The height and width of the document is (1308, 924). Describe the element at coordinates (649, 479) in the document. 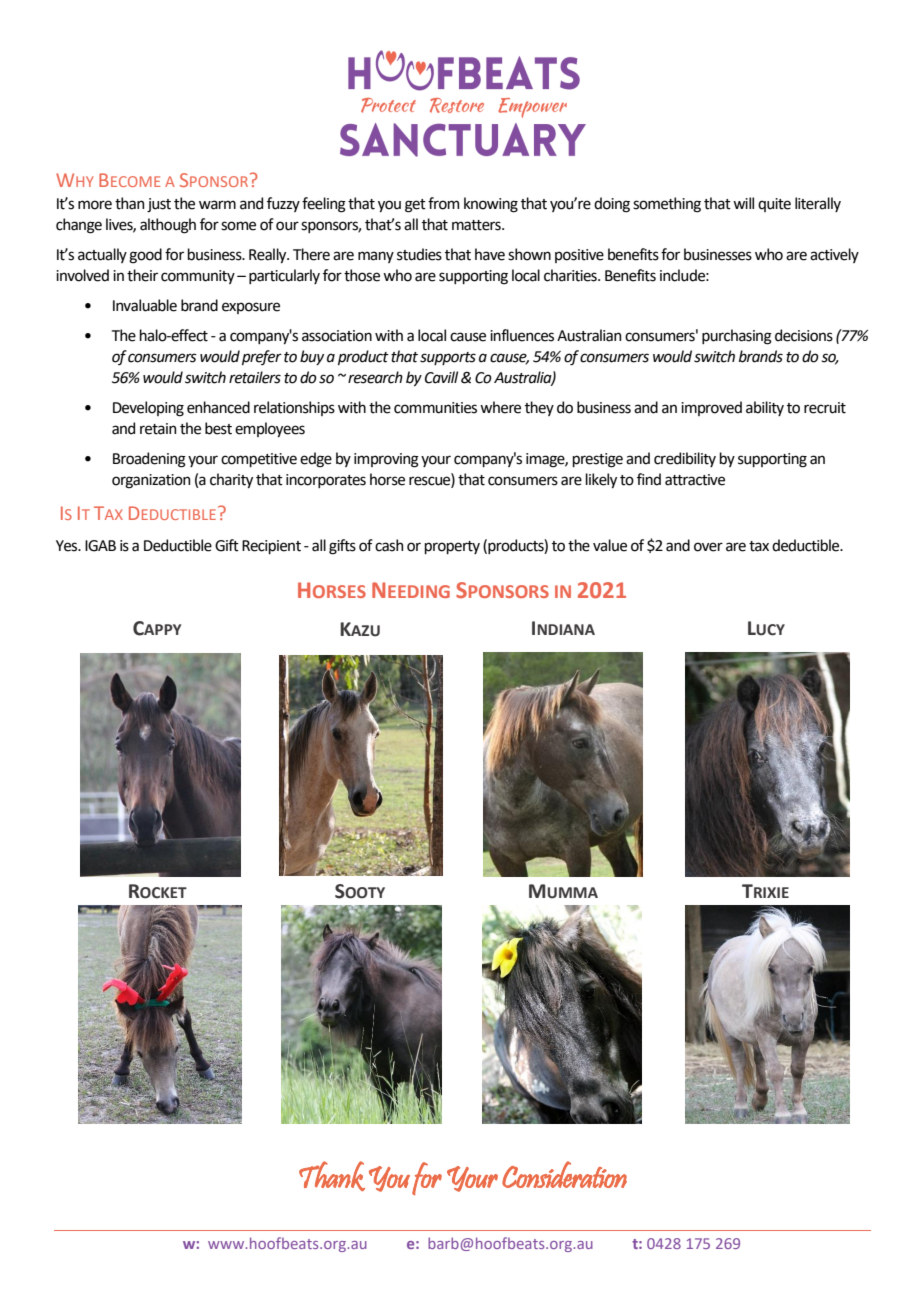

I see `find` at that location.
